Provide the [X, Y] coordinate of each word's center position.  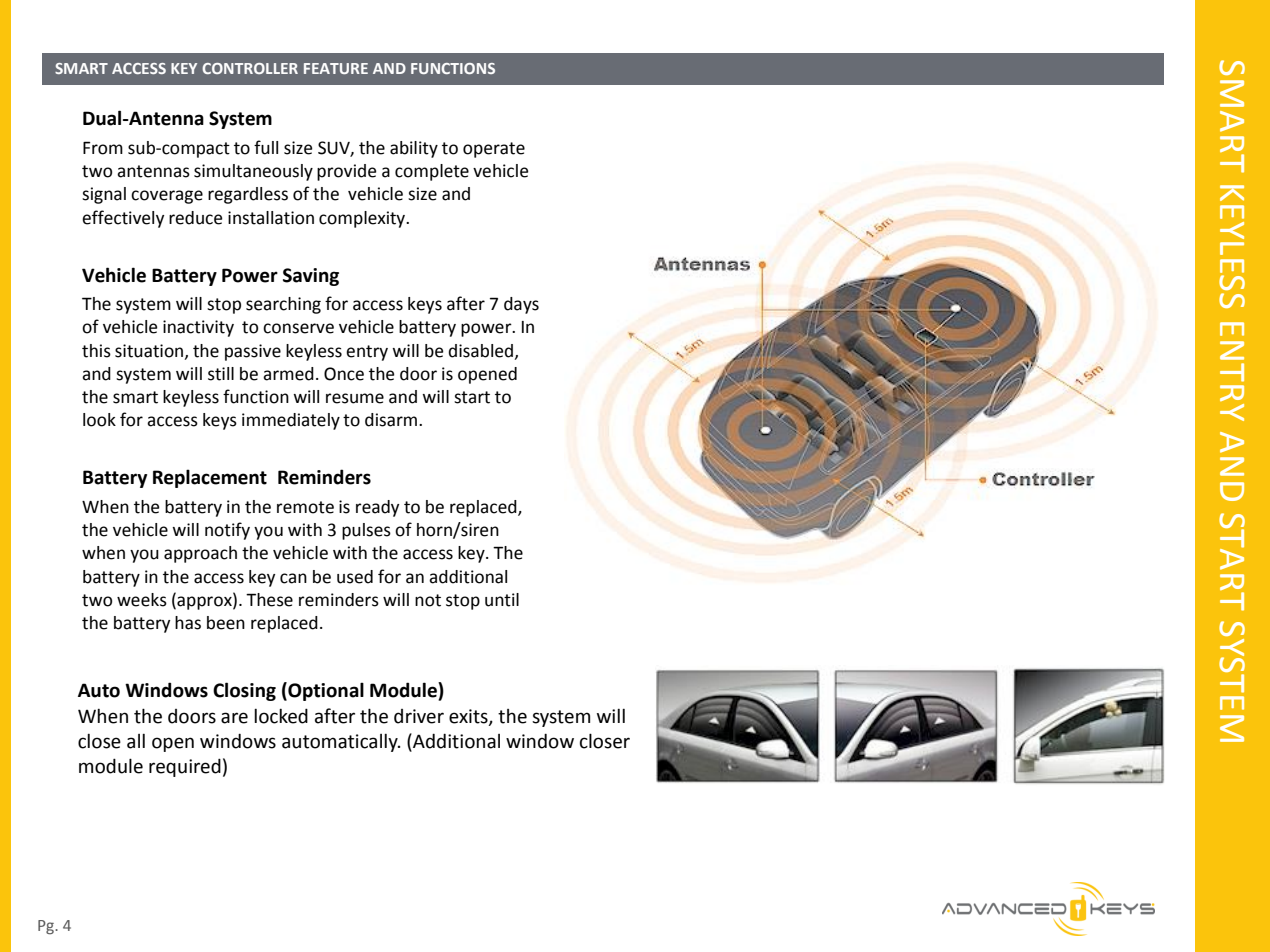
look [99, 420]
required [185, 767]
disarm [392, 420]
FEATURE [336, 68]
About [78, 68]
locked [281, 716]
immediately [291, 421]
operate [494, 150]
